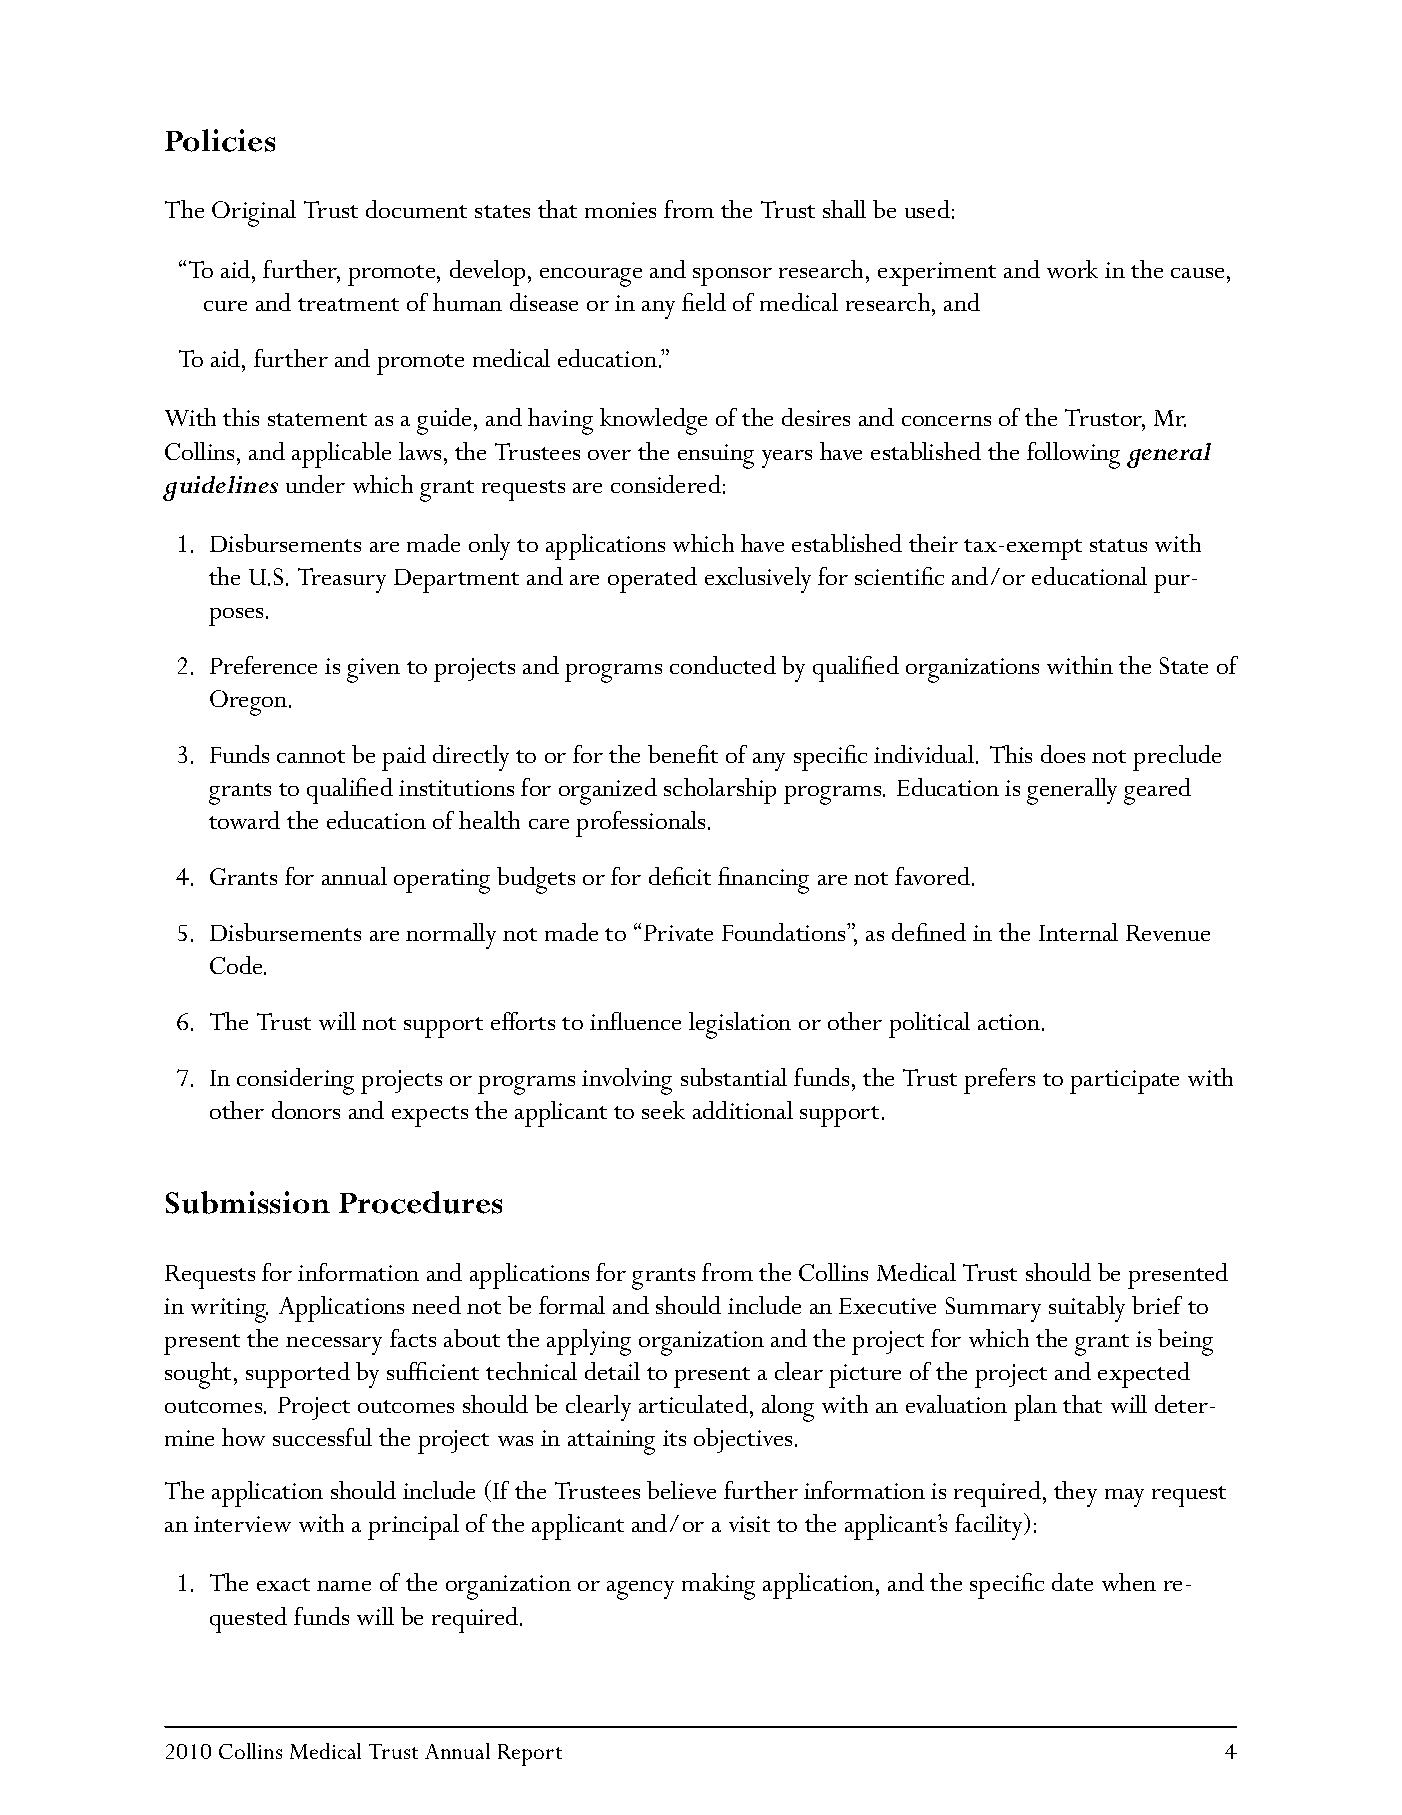 The image size is (1402, 1815). I want to click on making, so click(718, 1586).
